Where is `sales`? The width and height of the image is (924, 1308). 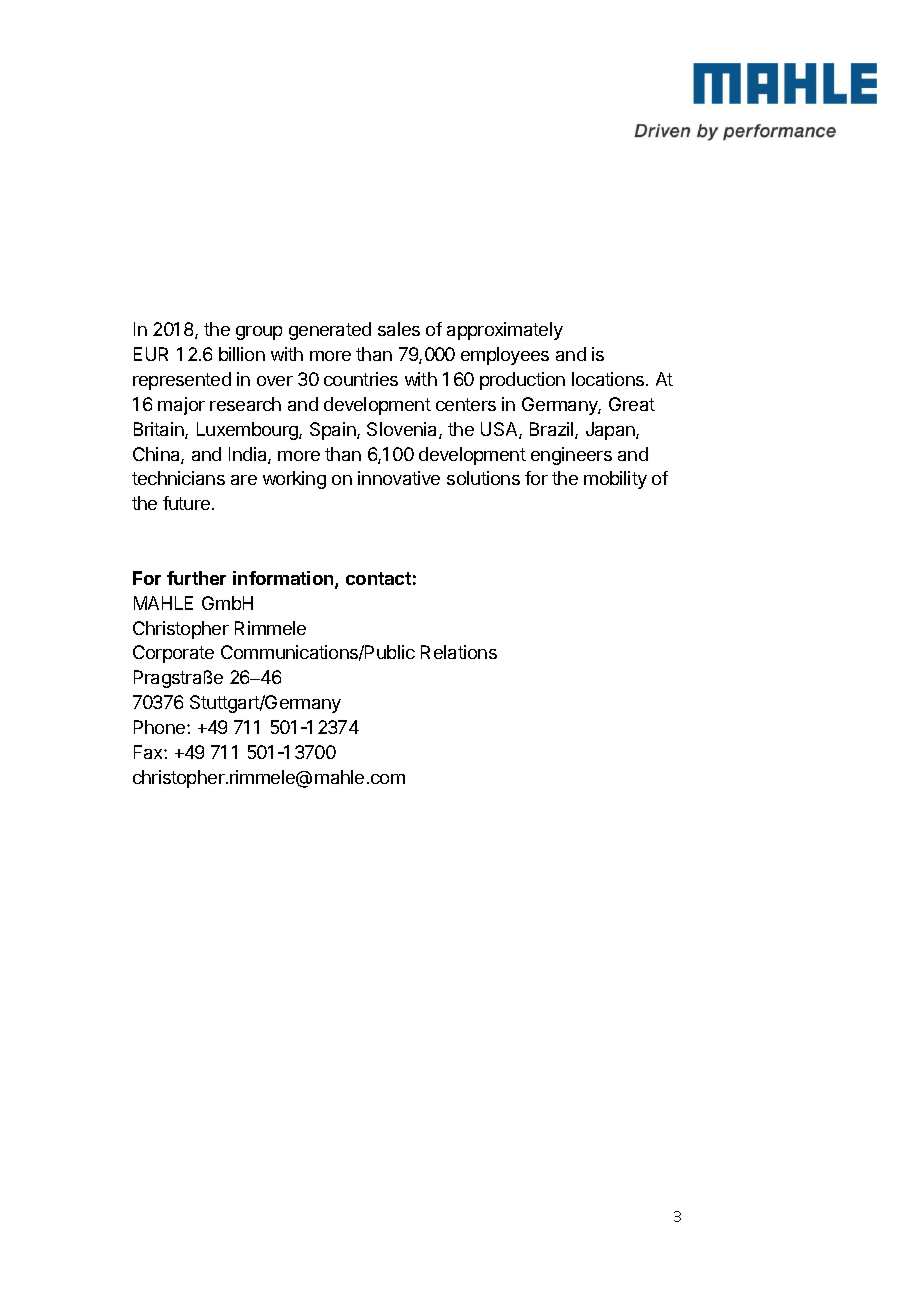
sales is located at coordinates (399, 329).
